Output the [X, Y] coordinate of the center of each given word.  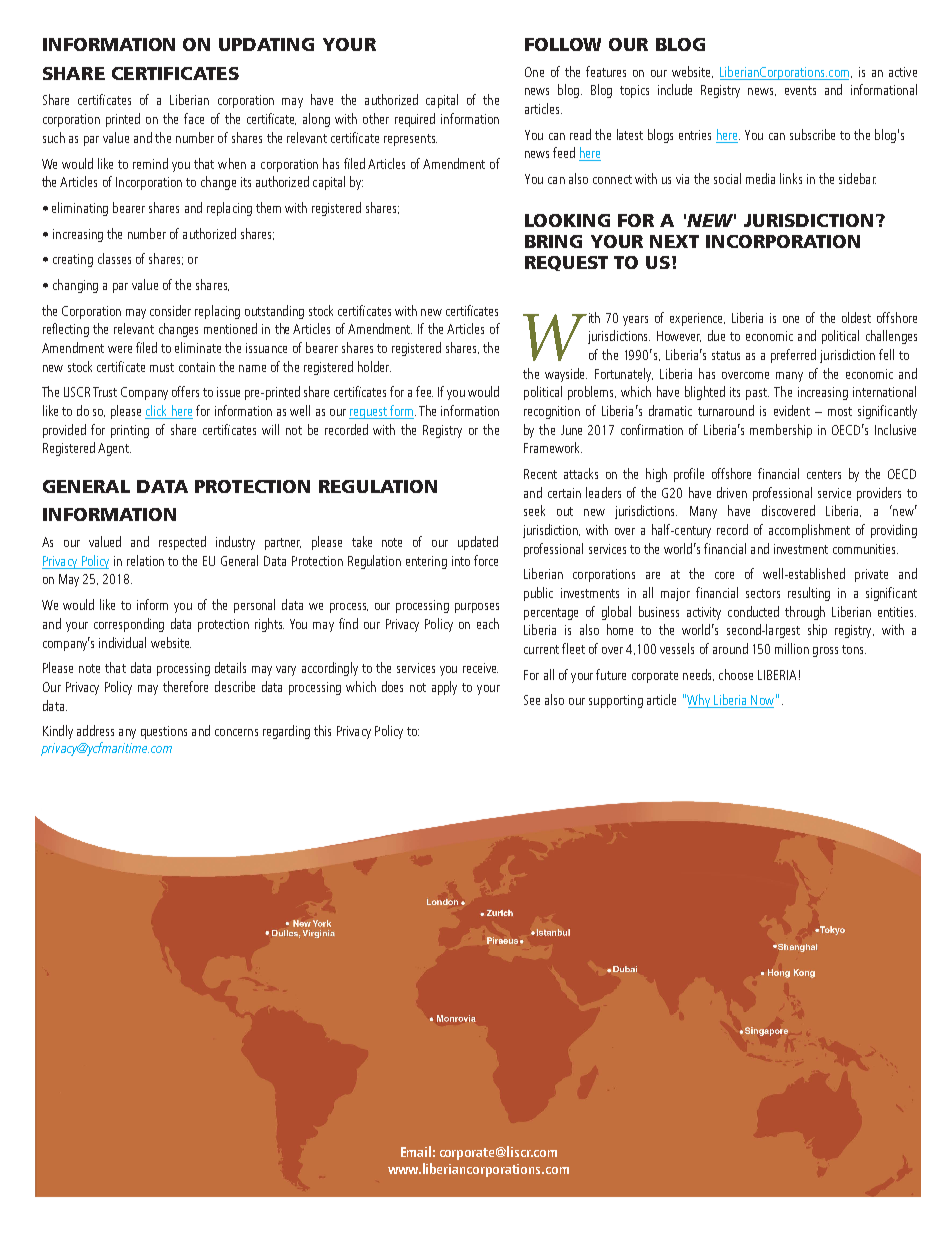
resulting [809, 594]
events [800, 90]
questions [164, 732]
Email [416, 1151]
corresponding [129, 625]
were [120, 349]
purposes [477, 608]
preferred [793, 356]
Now [761, 701]
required [415, 120]
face [194, 118]
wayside [566, 375]
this [322, 730]
